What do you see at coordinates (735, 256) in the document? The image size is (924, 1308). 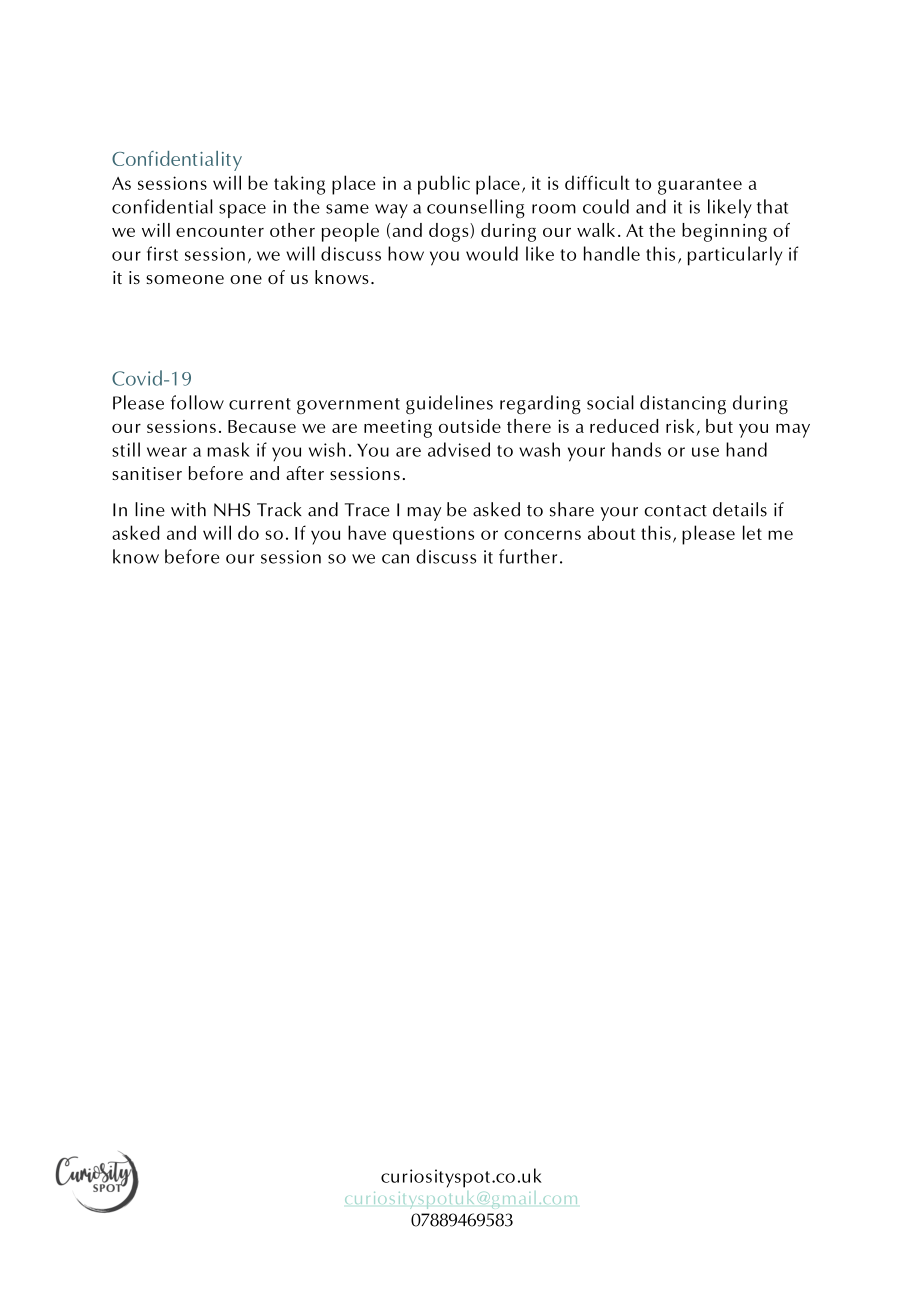 I see `particularly` at bounding box center [735, 256].
